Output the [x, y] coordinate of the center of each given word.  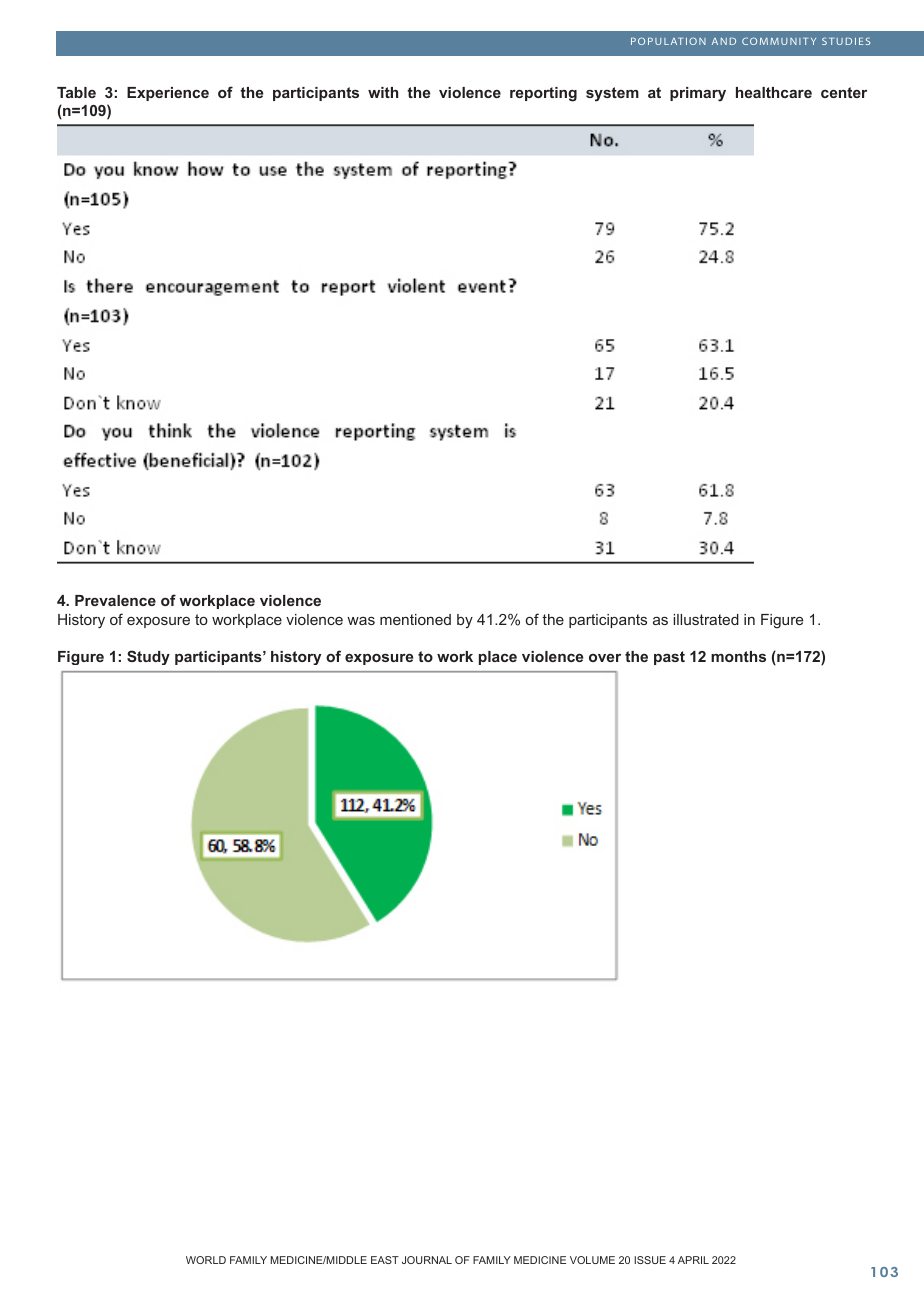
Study [148, 657]
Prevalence [115, 600]
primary [698, 94]
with [383, 92]
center [844, 92]
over [605, 658]
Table [76, 92]
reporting [543, 94]
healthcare [774, 92]
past [669, 658]
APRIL [693, 1260]
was [361, 621]
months [738, 656]
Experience [168, 94]
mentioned [415, 619]
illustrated [706, 619]
